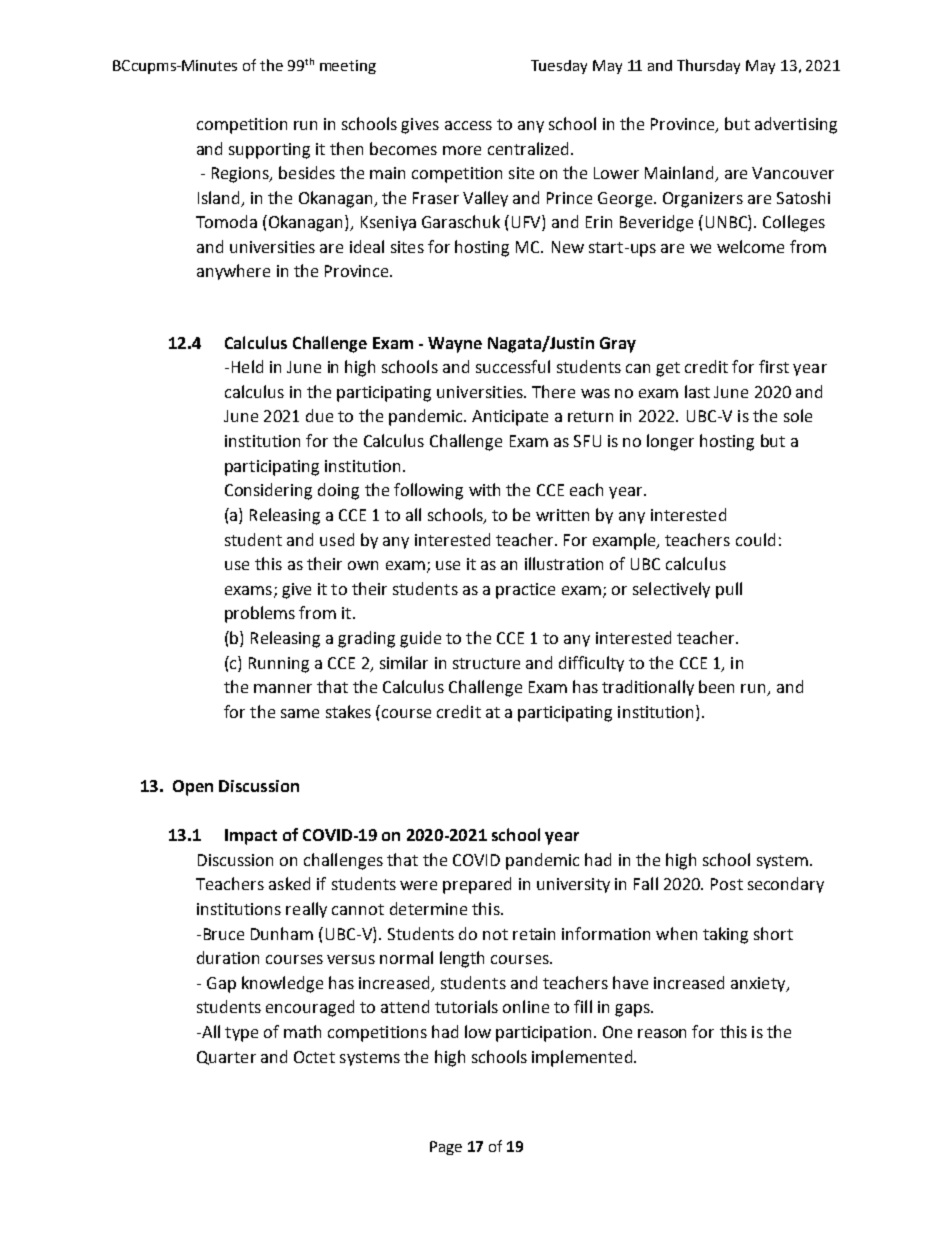 This screenshot has height=1233, width=952. What do you see at coordinates (468, 125) in the screenshot?
I see `access` at bounding box center [468, 125].
